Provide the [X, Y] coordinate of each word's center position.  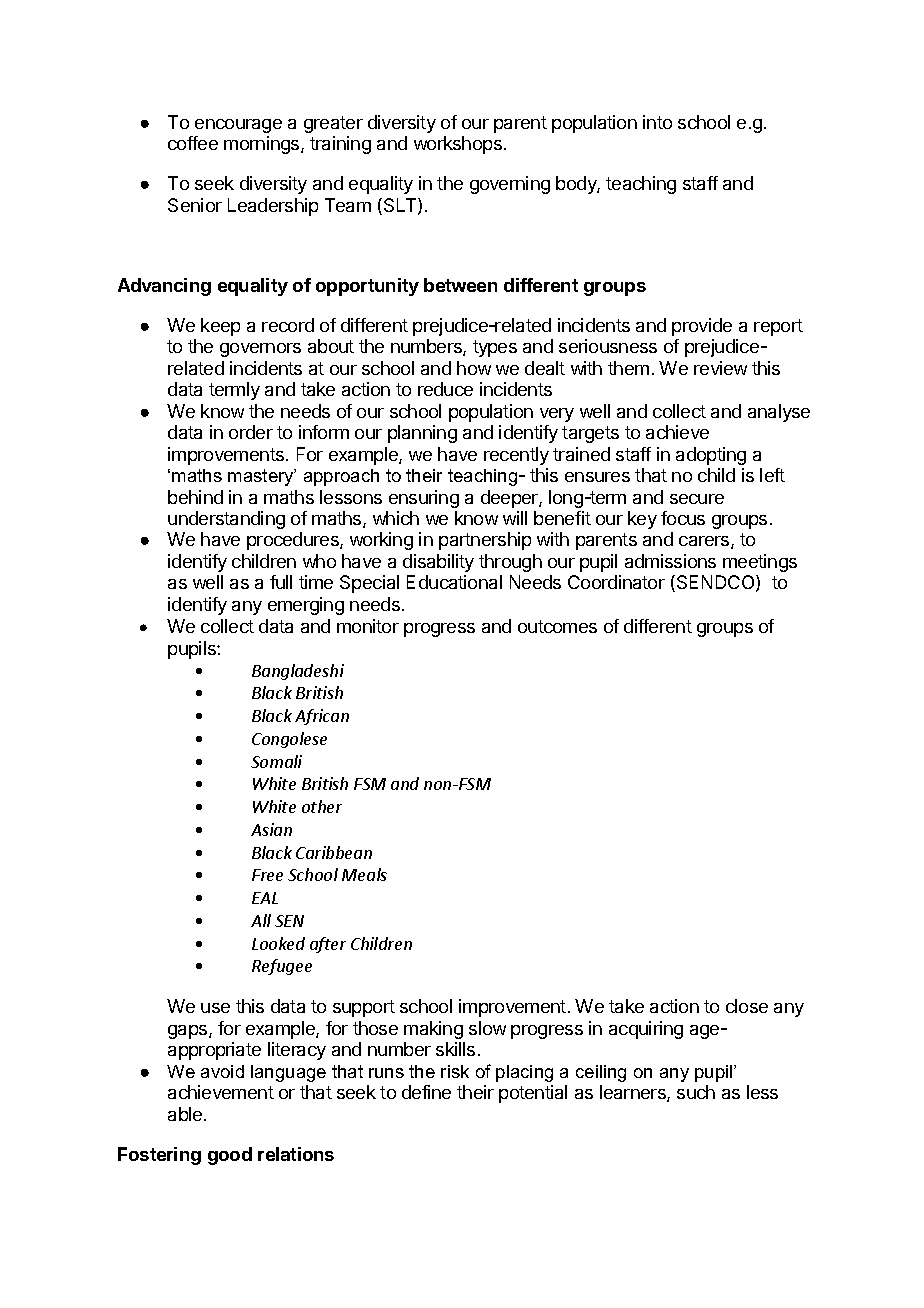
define [426, 1092]
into [657, 122]
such [696, 1092]
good [230, 1156]
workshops [458, 145]
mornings [263, 145]
